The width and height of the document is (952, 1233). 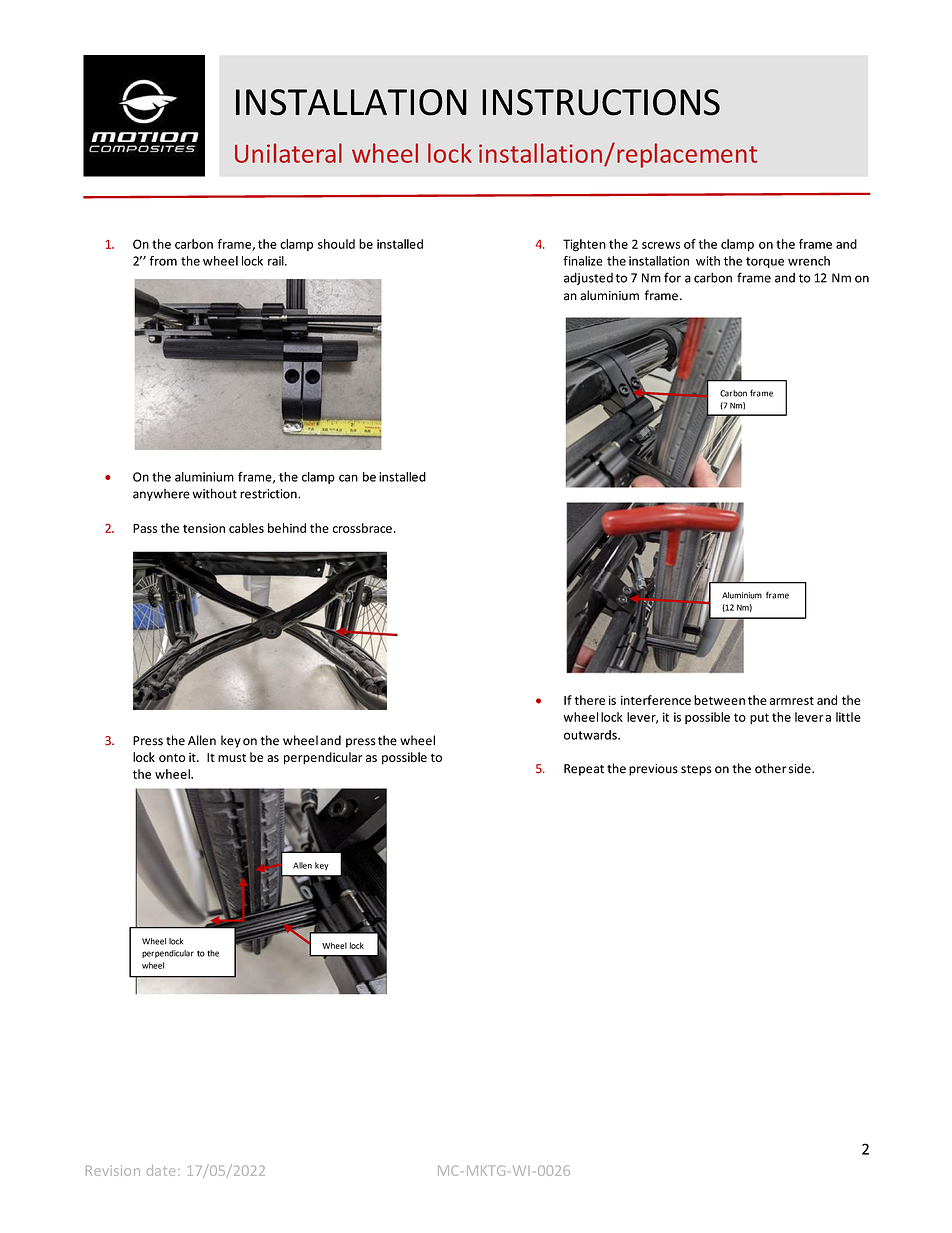 I want to click on onto, so click(x=172, y=757).
